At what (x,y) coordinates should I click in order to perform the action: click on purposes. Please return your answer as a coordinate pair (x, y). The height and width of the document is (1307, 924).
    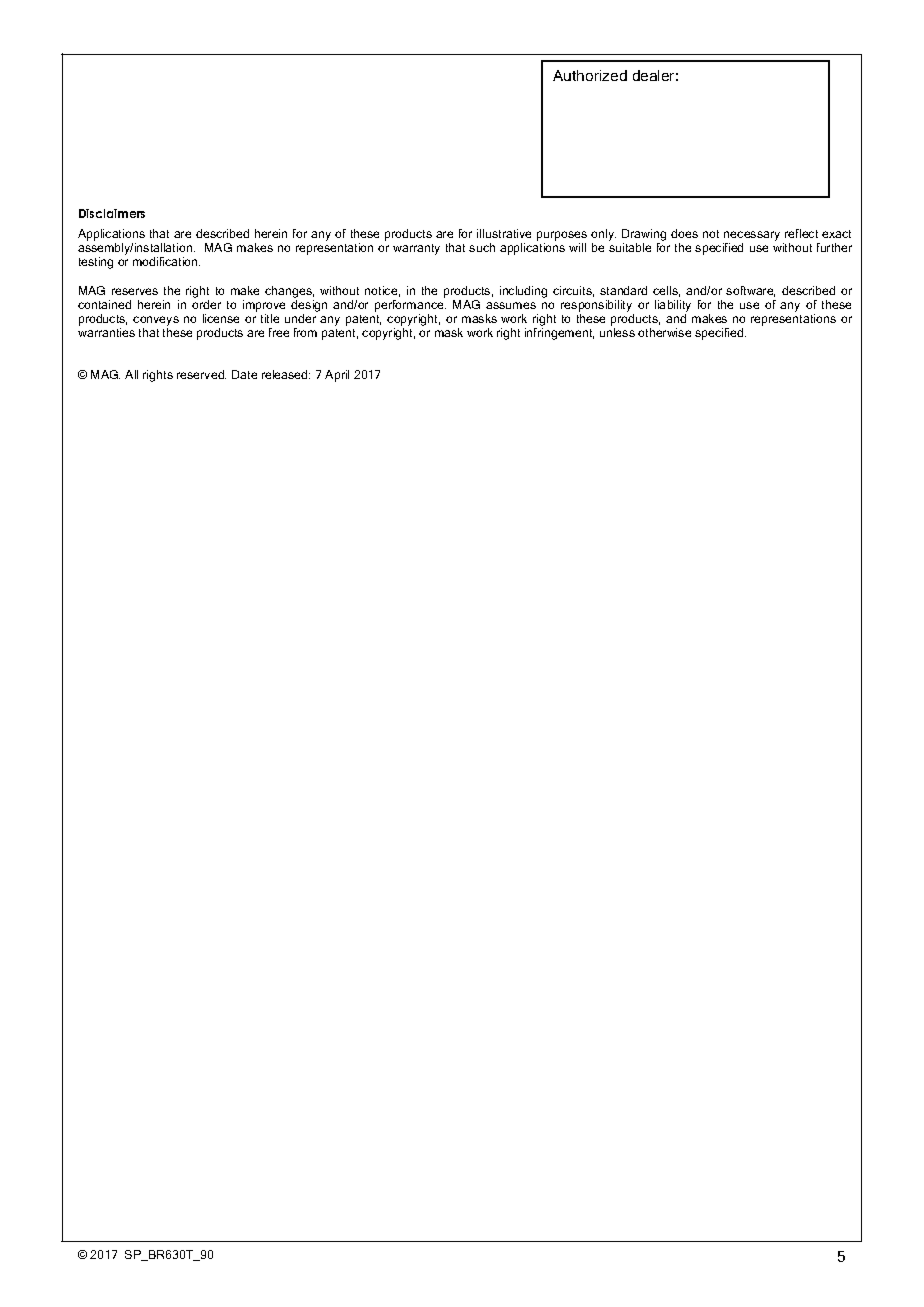
    Looking at the image, I should click on (562, 237).
